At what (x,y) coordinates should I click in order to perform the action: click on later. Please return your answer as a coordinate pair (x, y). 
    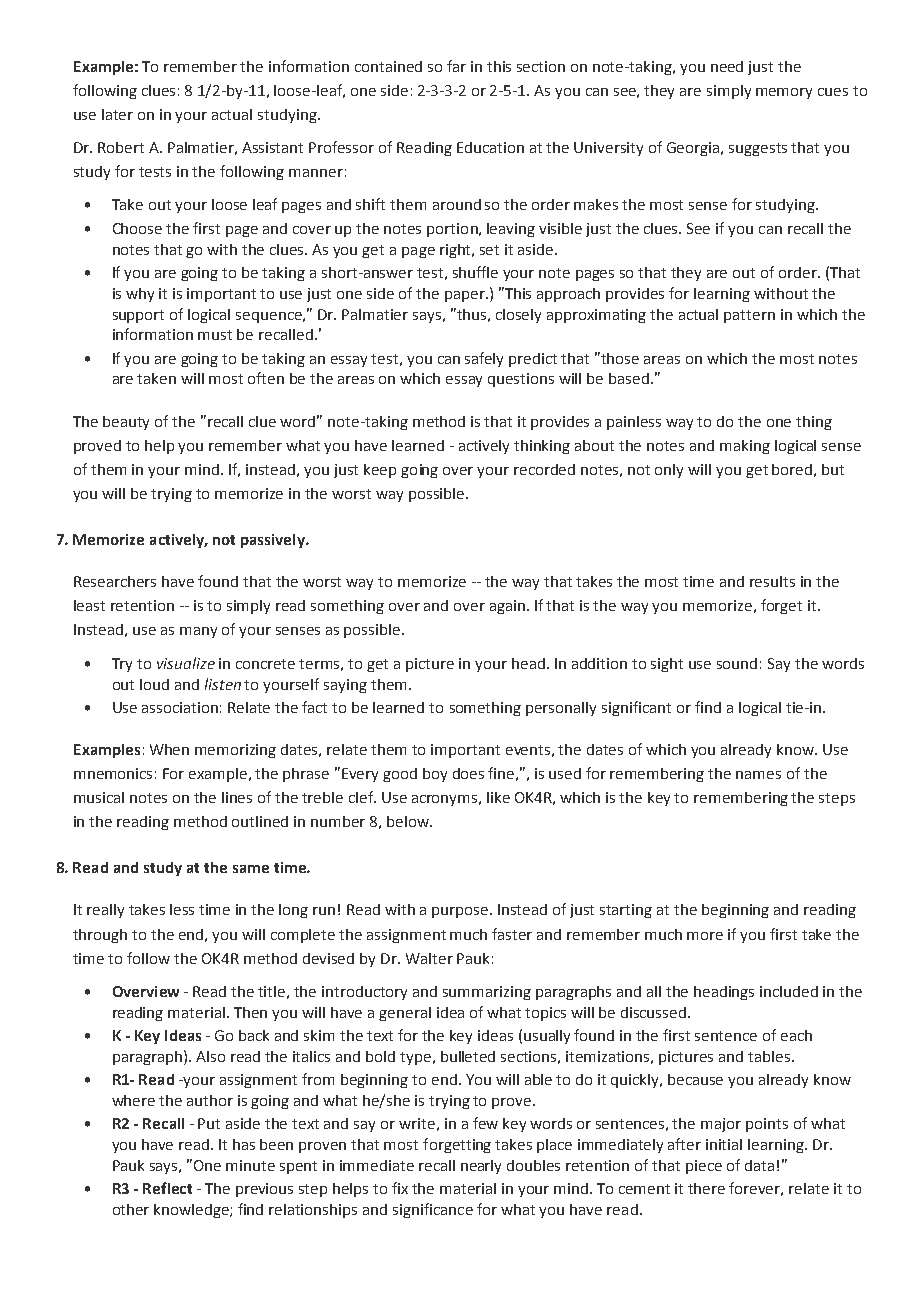
    Looking at the image, I should click on (117, 114).
